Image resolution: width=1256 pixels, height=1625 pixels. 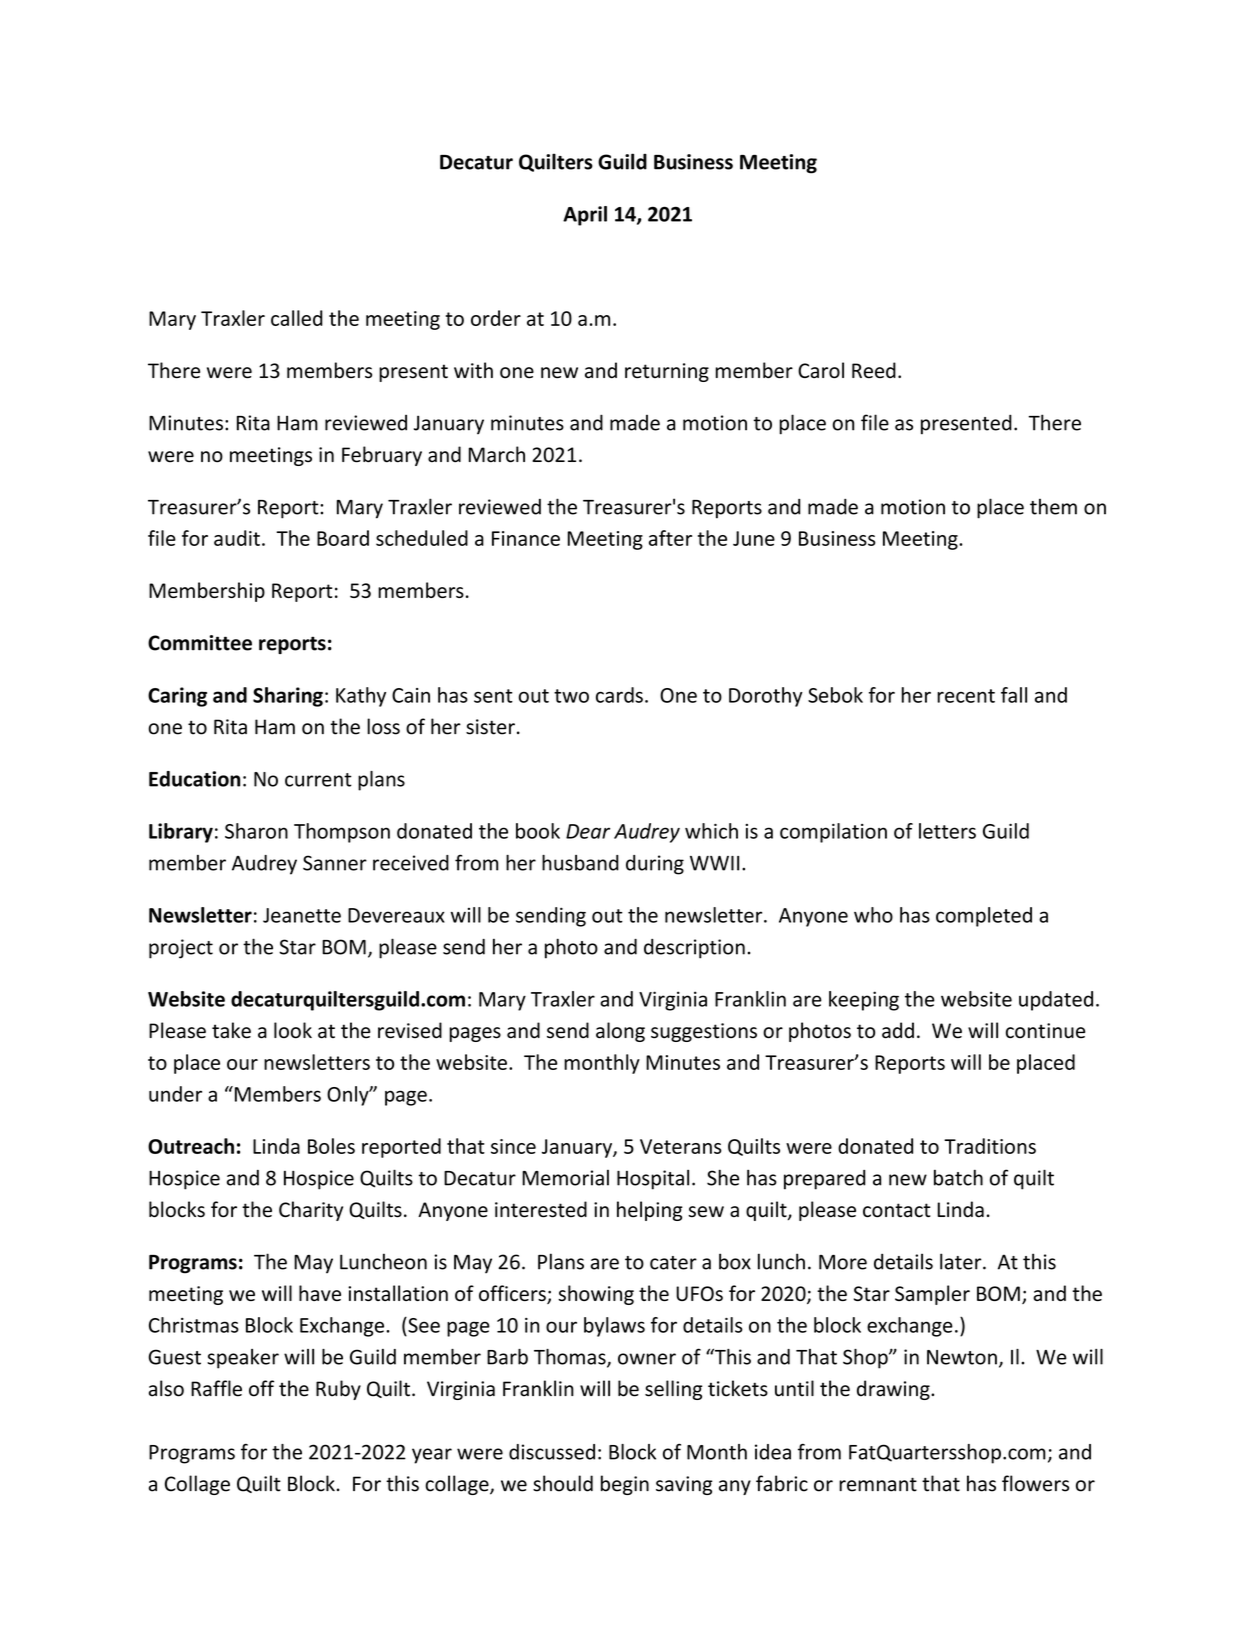 What do you see at coordinates (297, 318) in the document?
I see `called` at bounding box center [297, 318].
